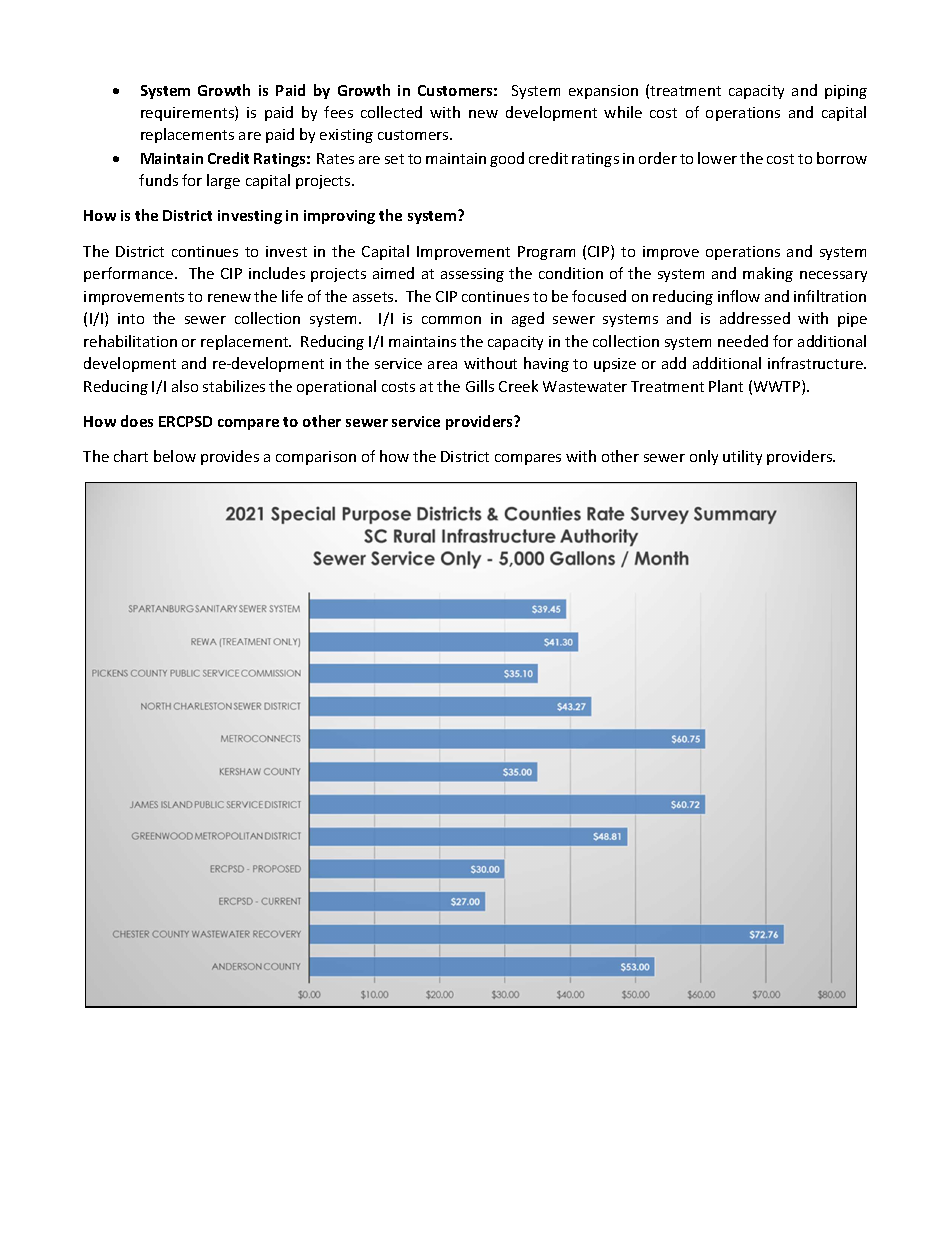  I want to click on includes, so click(277, 273).
